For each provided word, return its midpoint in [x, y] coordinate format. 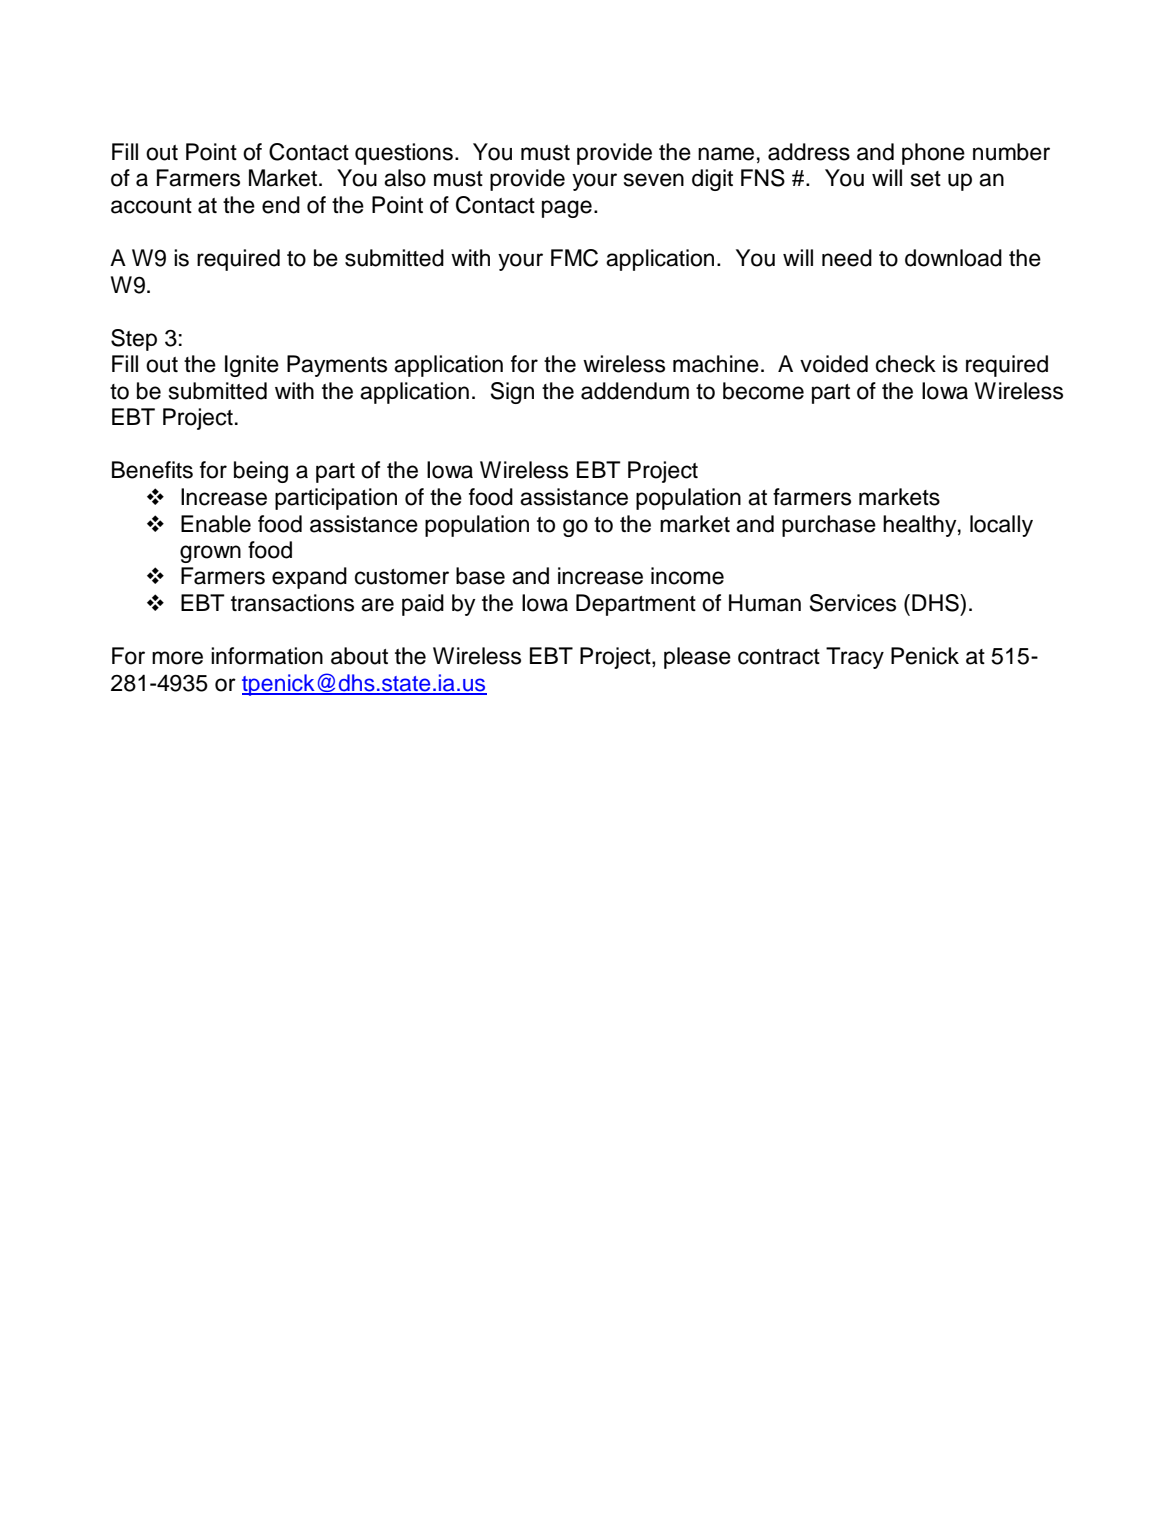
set [926, 179]
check [906, 364]
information [267, 656]
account [151, 206]
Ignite [252, 366]
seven [654, 180]
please [697, 658]
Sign [512, 393]
